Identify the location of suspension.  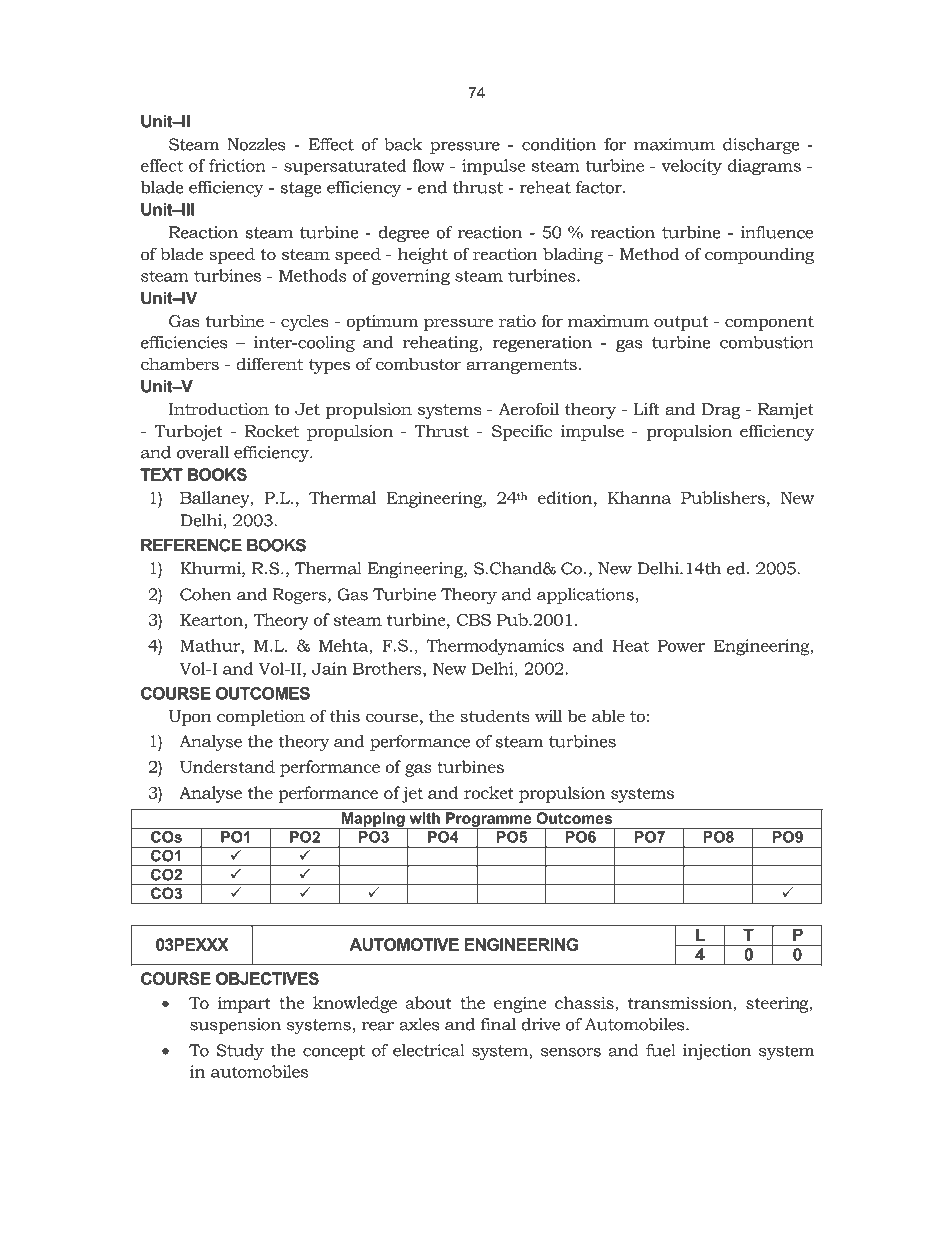
(235, 1026).
